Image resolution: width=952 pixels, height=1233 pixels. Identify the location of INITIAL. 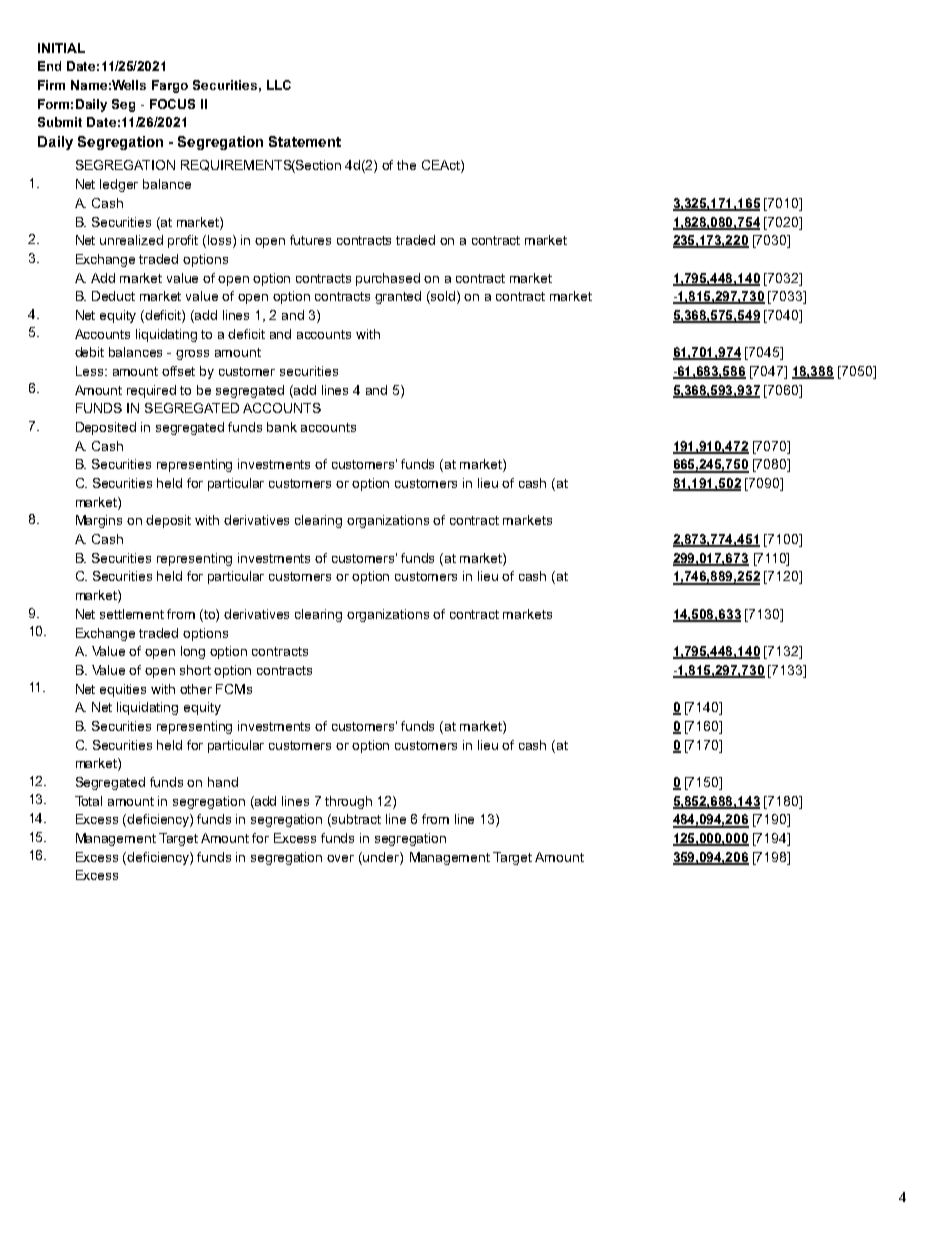
(61, 48).
